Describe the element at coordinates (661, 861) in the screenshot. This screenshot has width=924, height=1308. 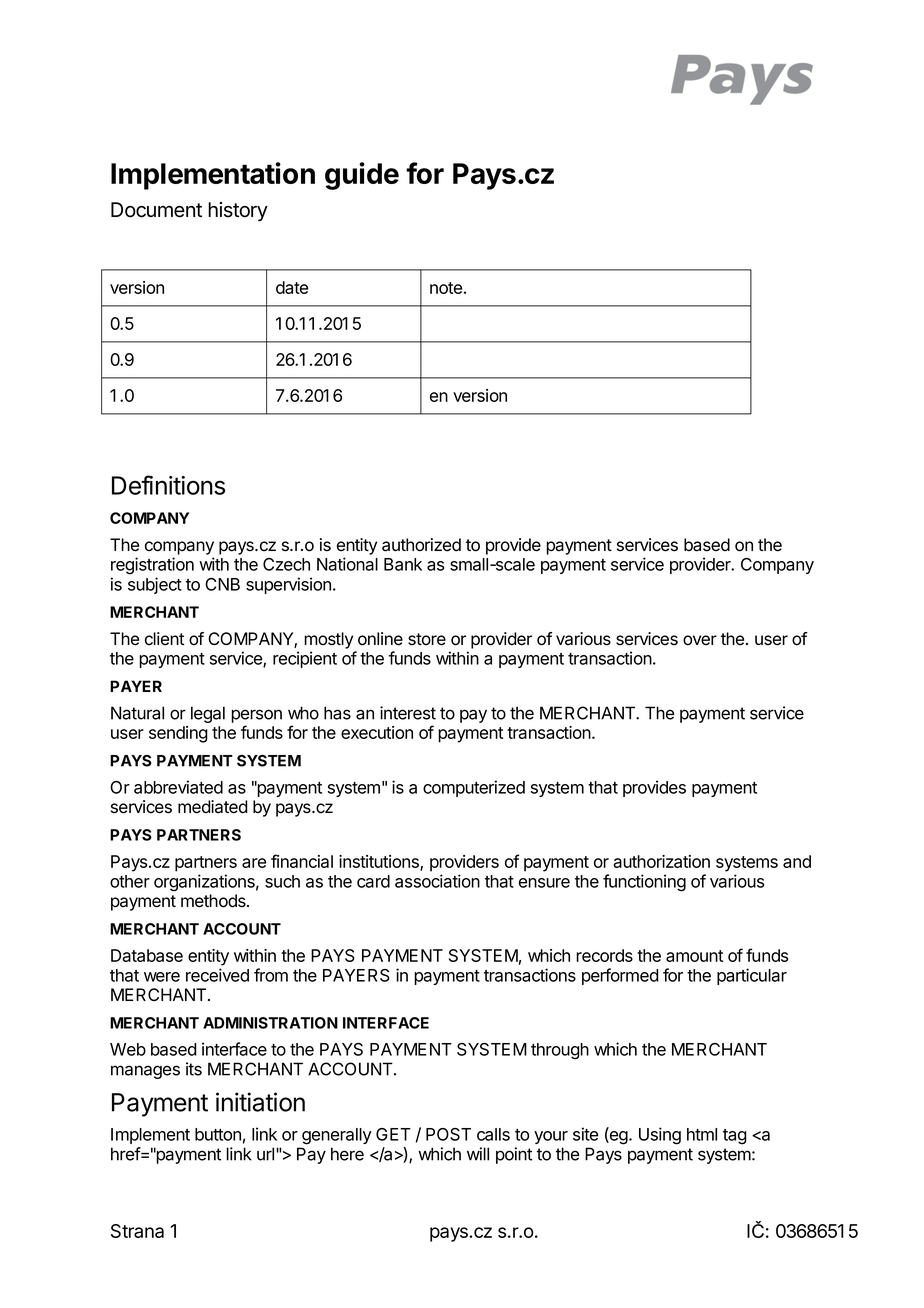
I see `authorization` at that location.
